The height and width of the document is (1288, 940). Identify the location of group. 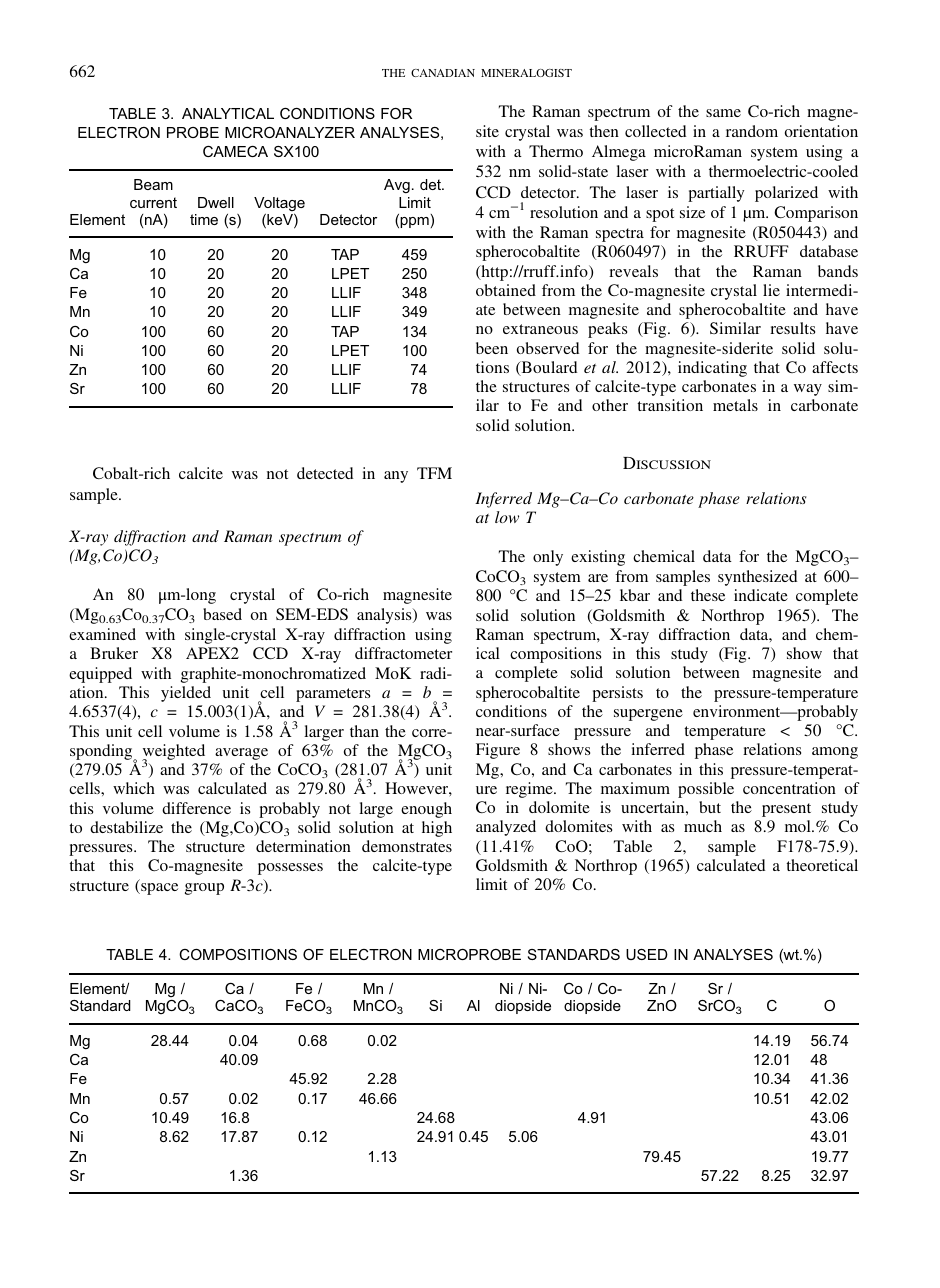
(204, 889).
